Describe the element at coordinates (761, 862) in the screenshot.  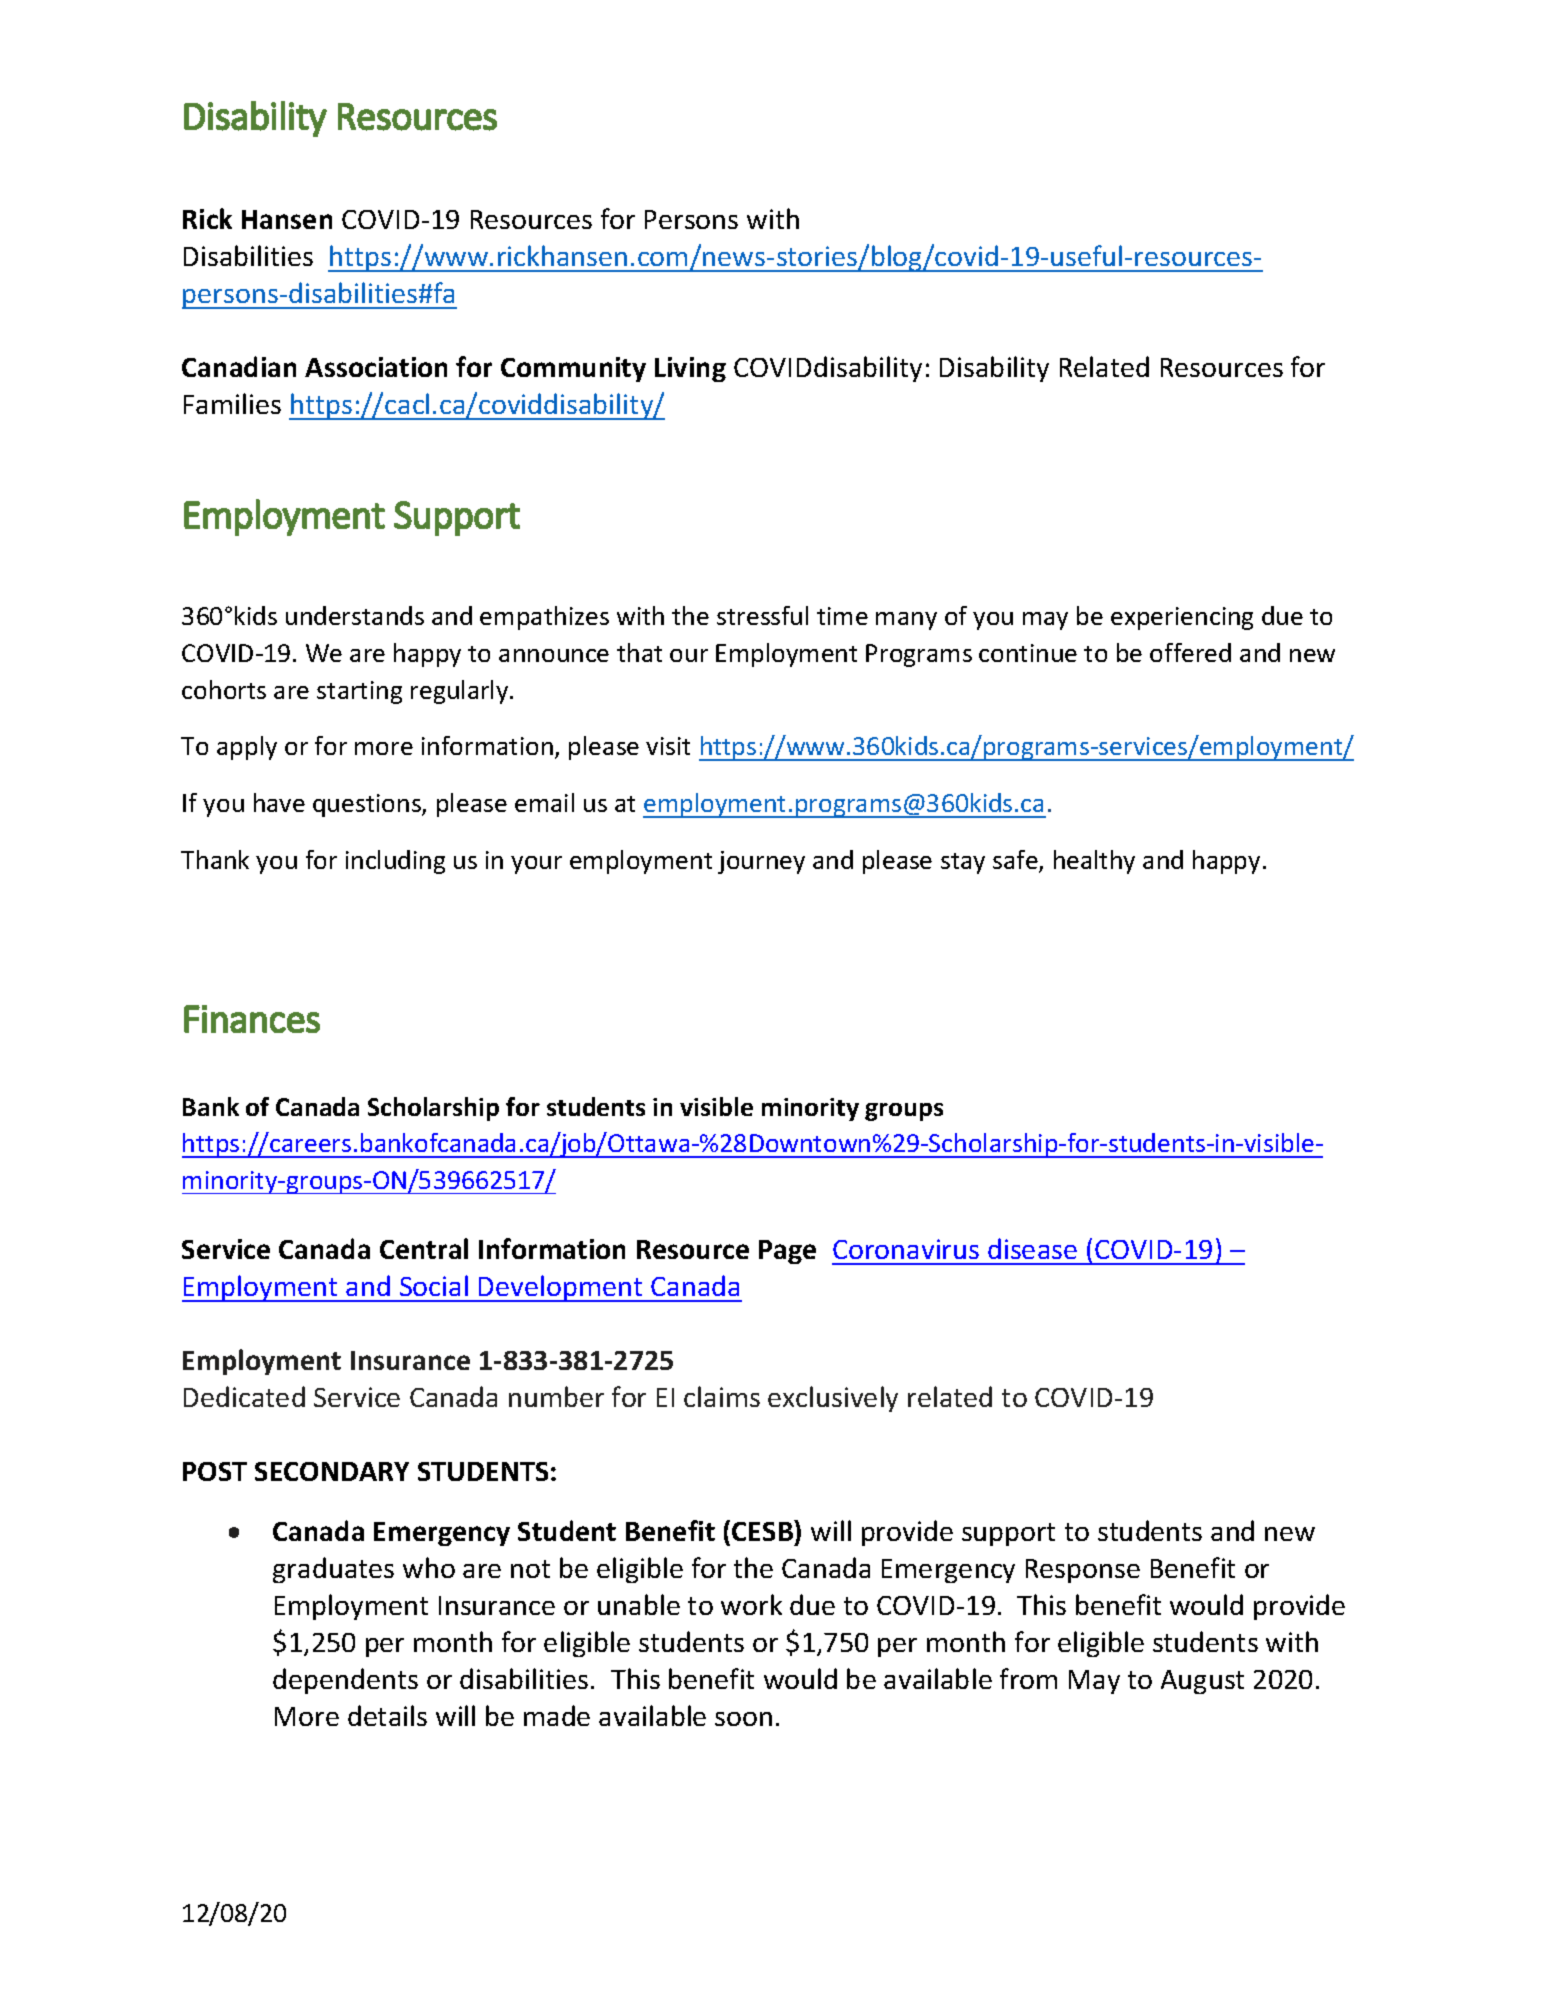
I see `journey` at that location.
